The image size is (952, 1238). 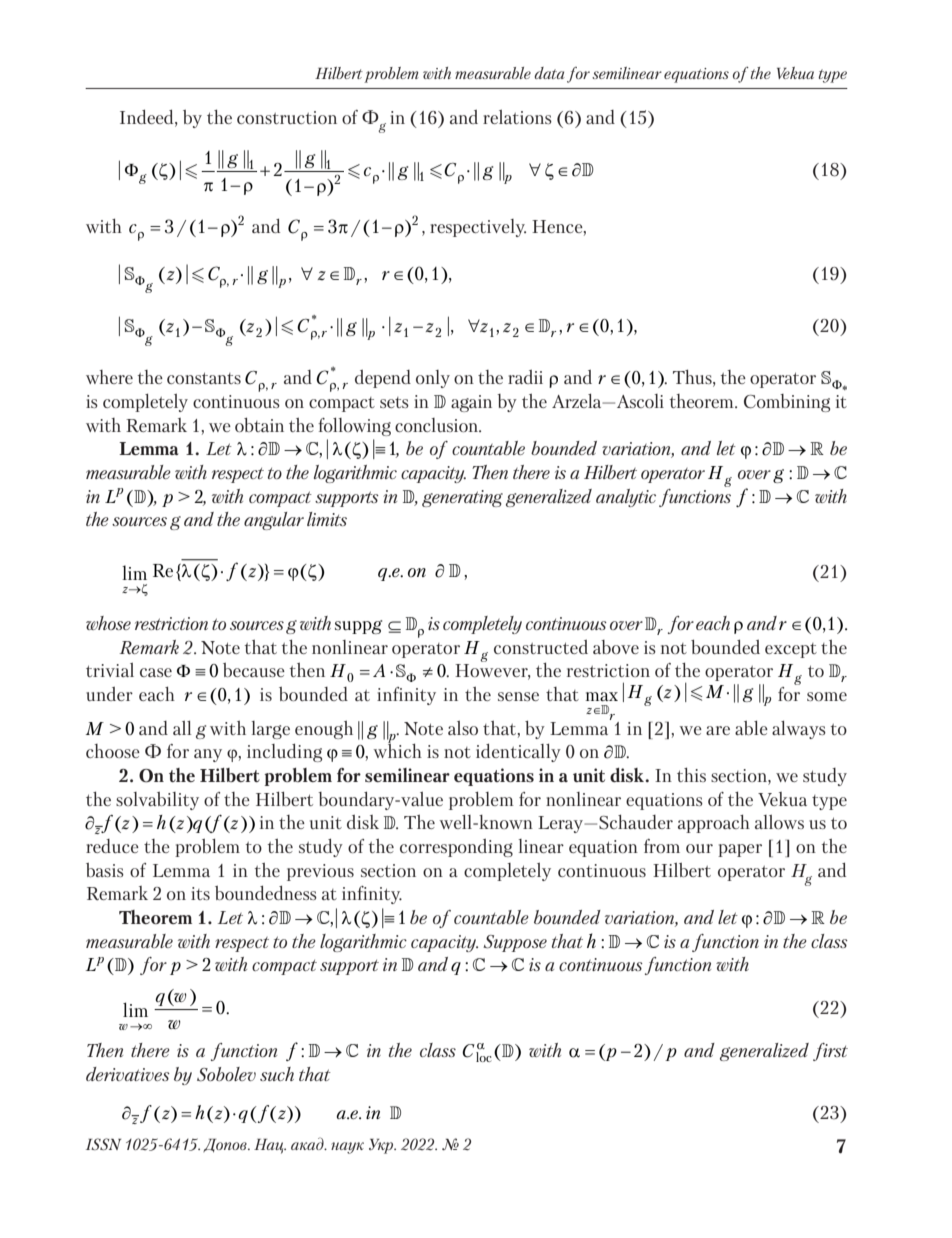 What do you see at coordinates (433, 379) in the page?
I see `only` at bounding box center [433, 379].
